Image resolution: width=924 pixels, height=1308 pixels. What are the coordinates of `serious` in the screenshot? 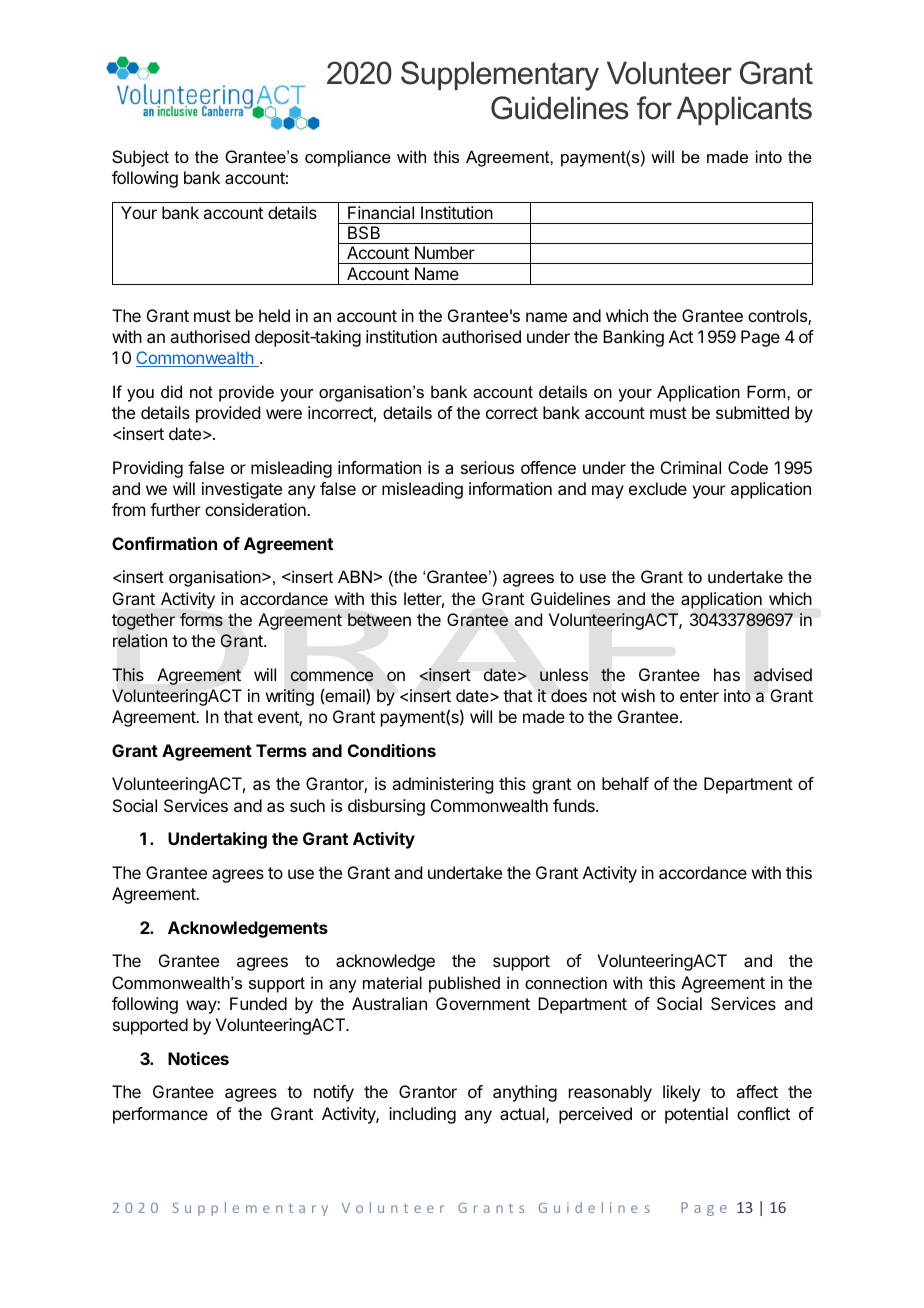 It's located at (487, 467).
